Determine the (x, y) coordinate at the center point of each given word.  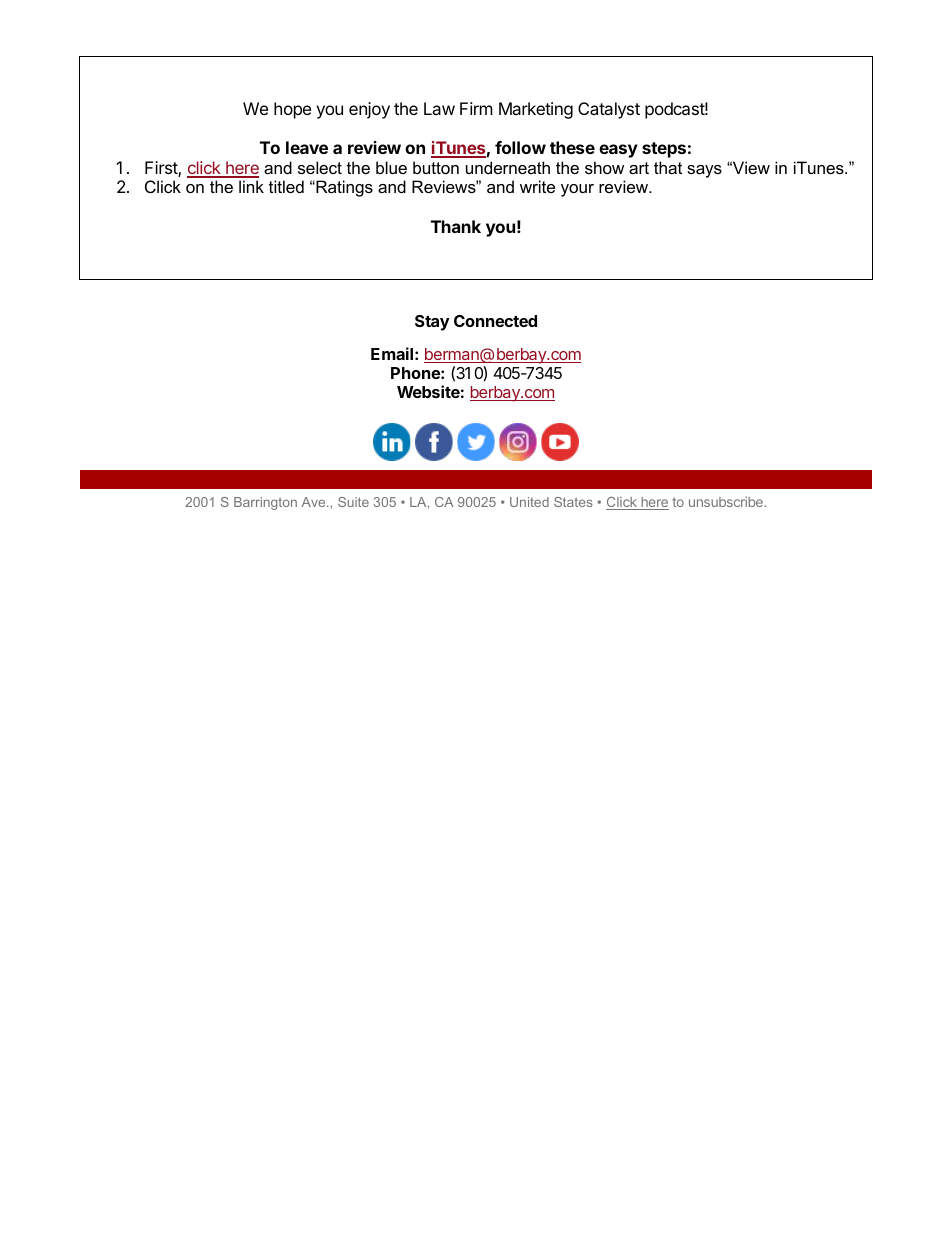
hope (292, 110)
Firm (476, 108)
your (577, 190)
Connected (495, 321)
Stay (432, 323)
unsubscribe (727, 501)
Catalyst (609, 110)
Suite (353, 502)
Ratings (343, 188)
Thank (456, 226)
